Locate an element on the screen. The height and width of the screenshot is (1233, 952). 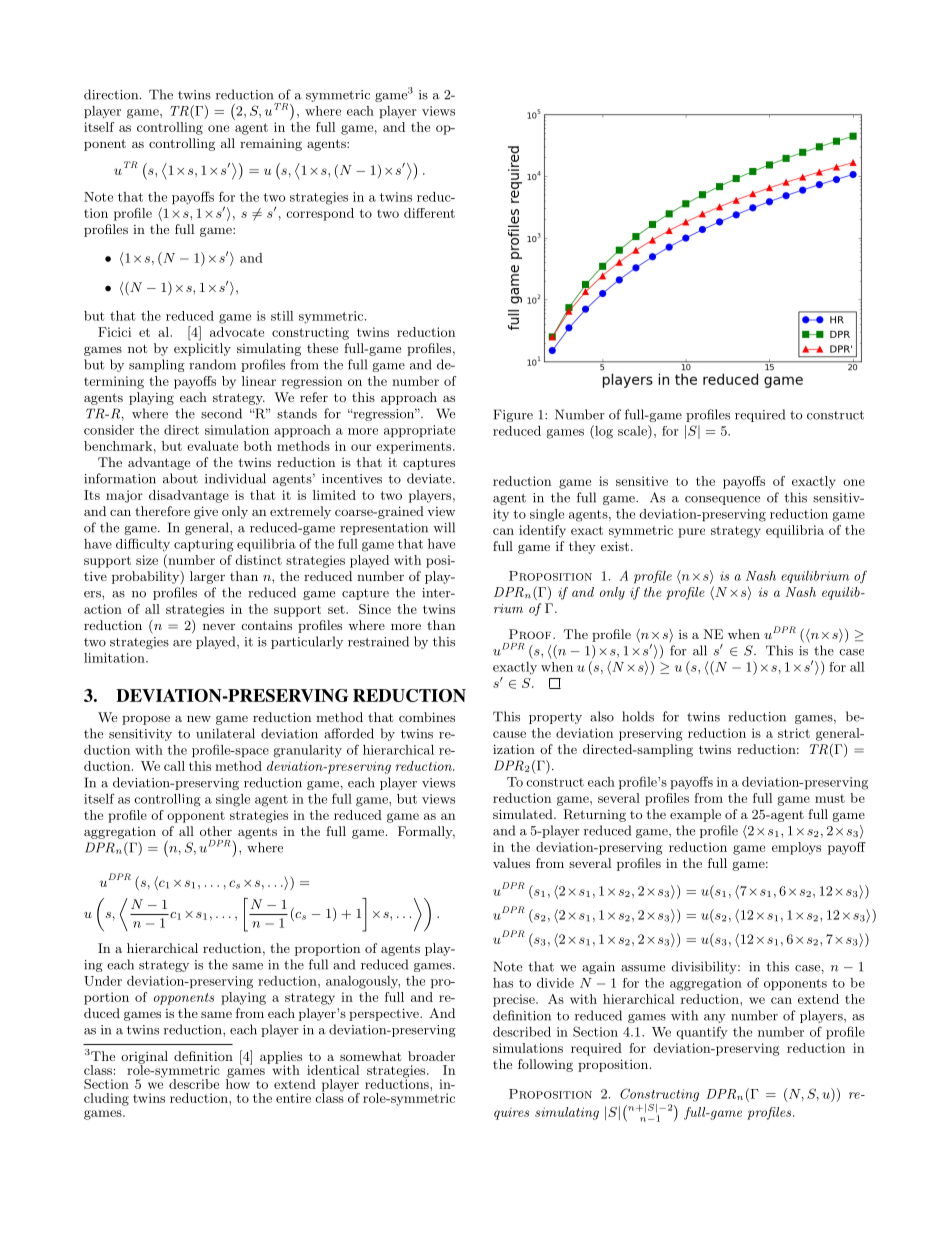
restrained is located at coordinates (378, 641).
